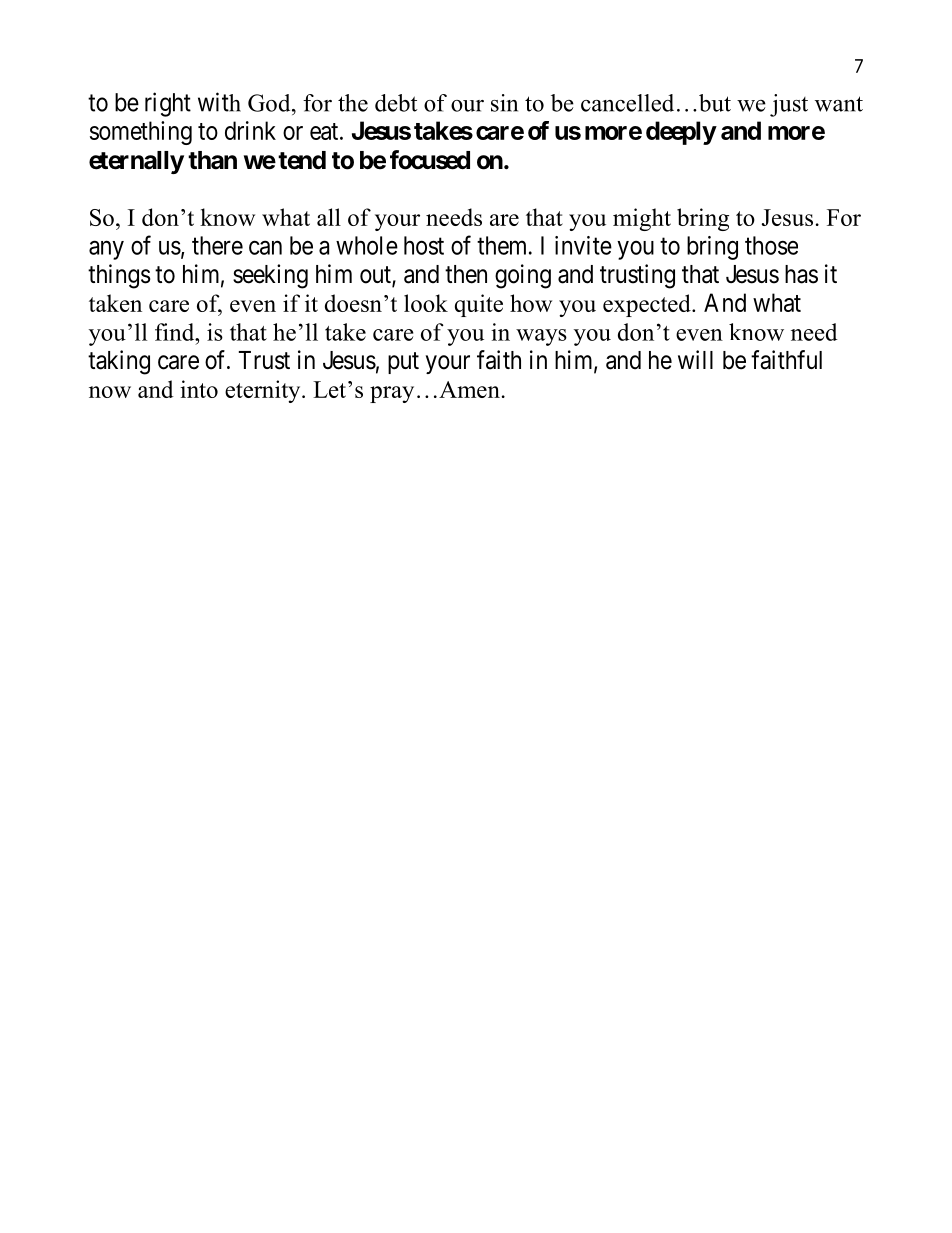 The height and width of the screenshot is (1233, 952). I want to click on host, so click(424, 245).
